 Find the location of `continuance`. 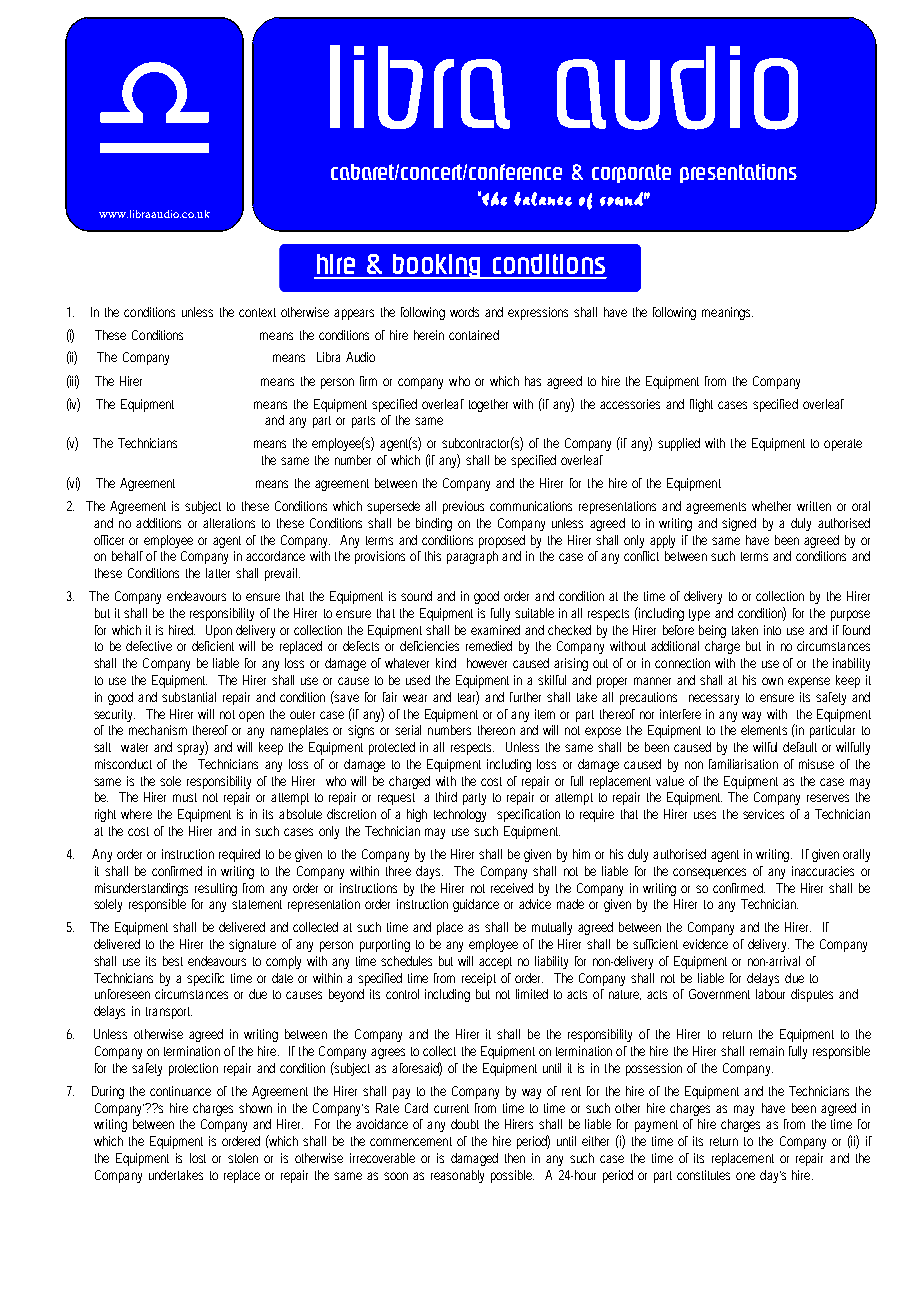

continuance is located at coordinates (180, 1091).
